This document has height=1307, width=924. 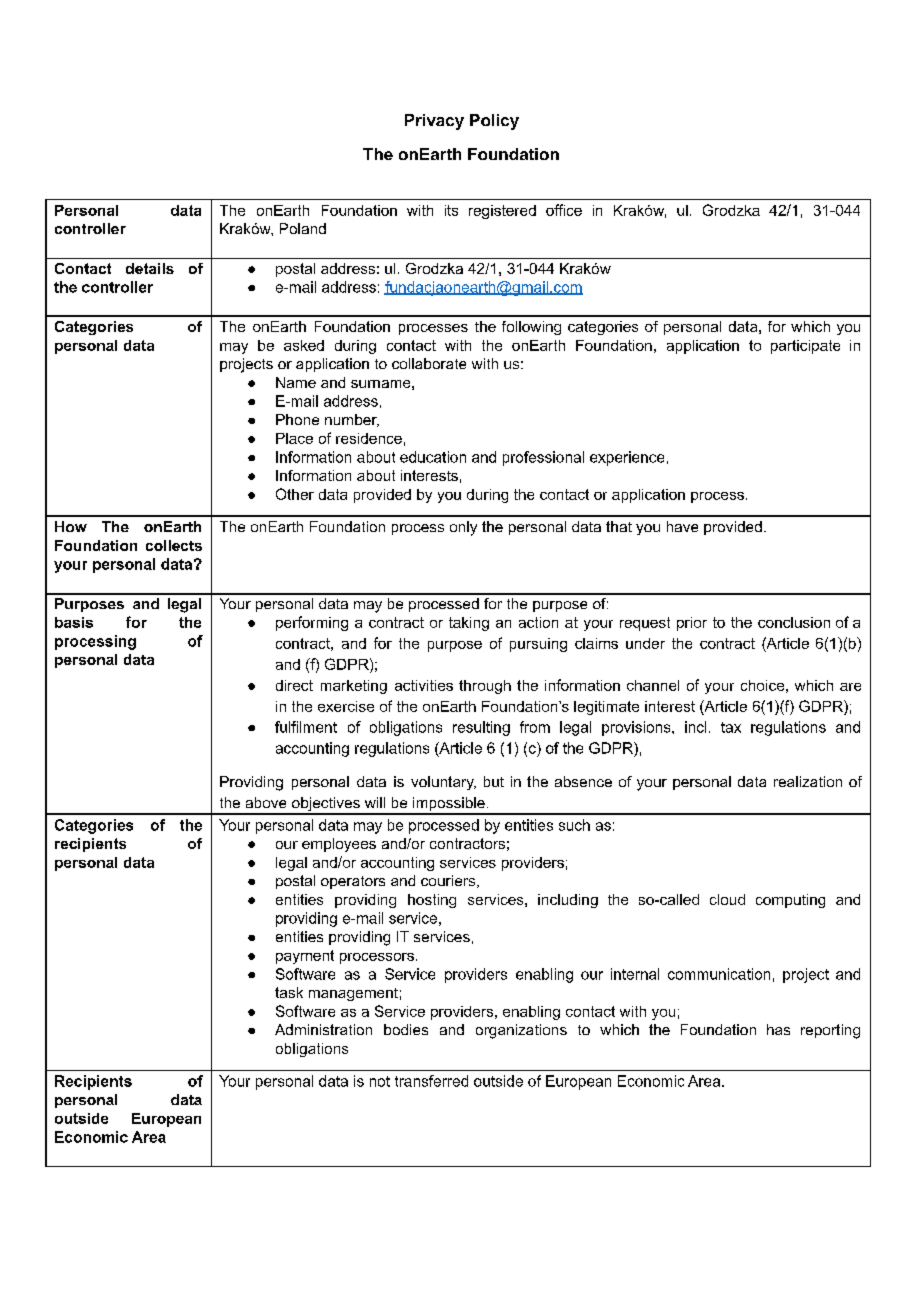 What do you see at coordinates (449, 805) in the document?
I see `impossible` at bounding box center [449, 805].
